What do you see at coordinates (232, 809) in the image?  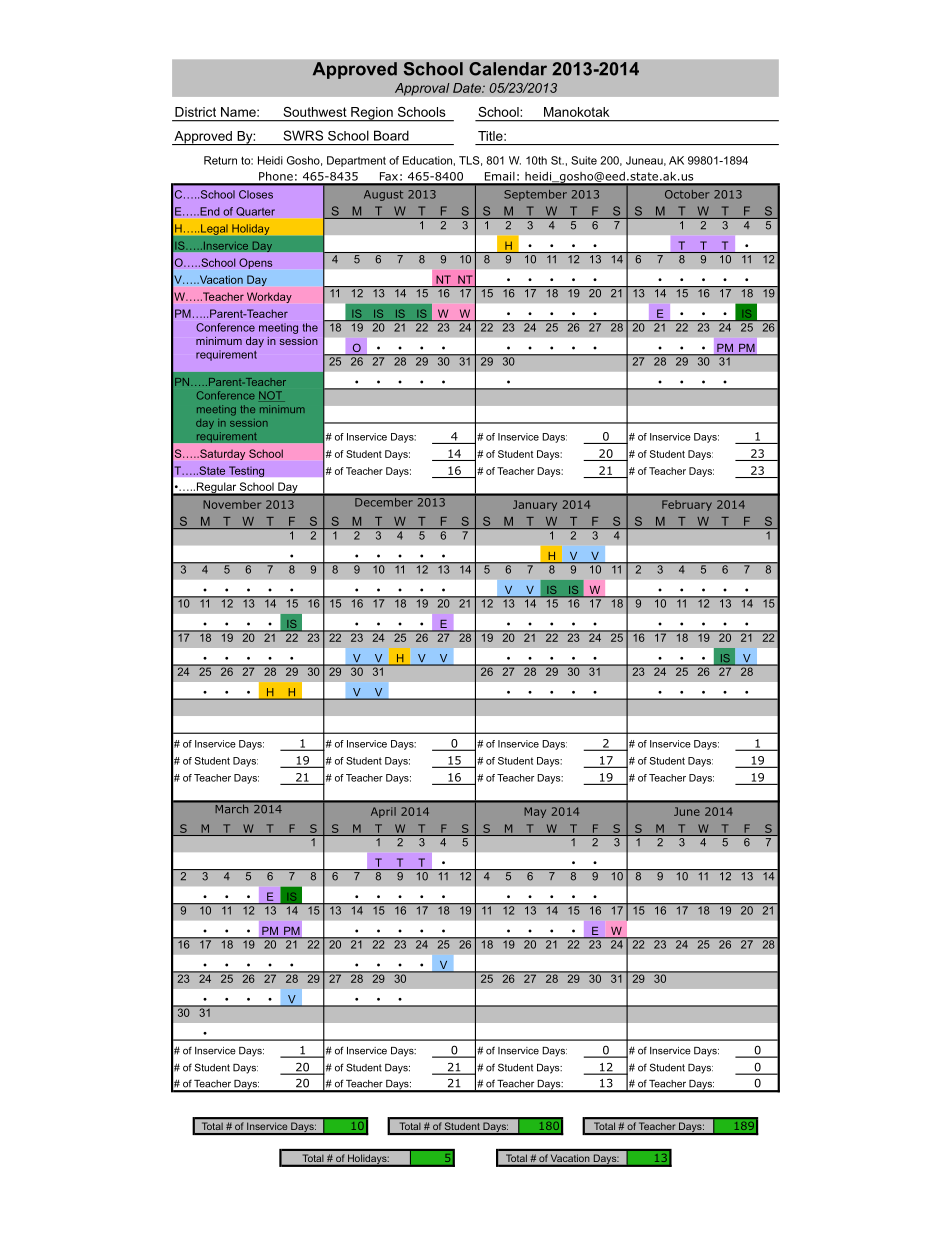 I see `March` at bounding box center [232, 809].
